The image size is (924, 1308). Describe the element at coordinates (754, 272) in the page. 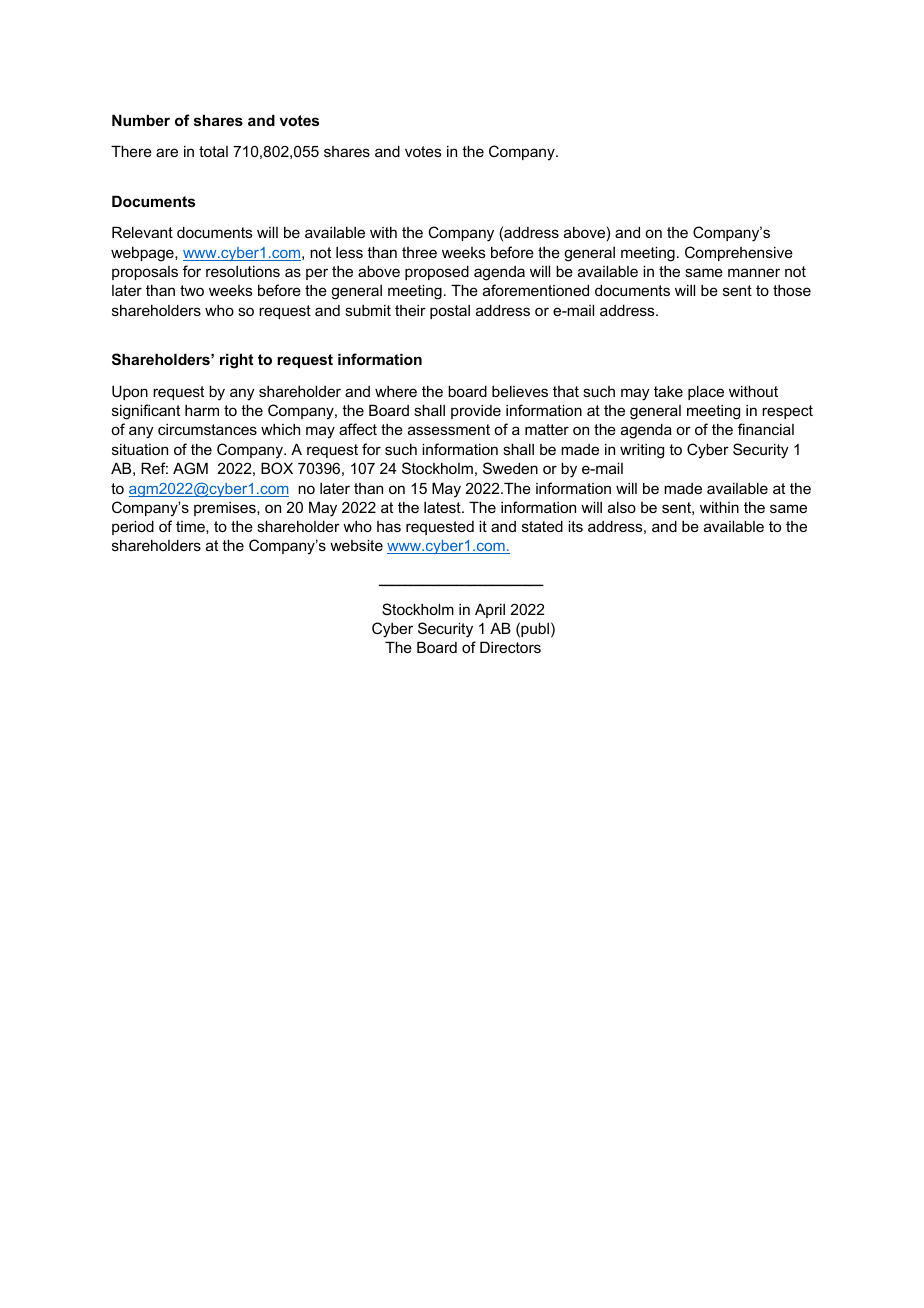

I see `manner` at that location.
